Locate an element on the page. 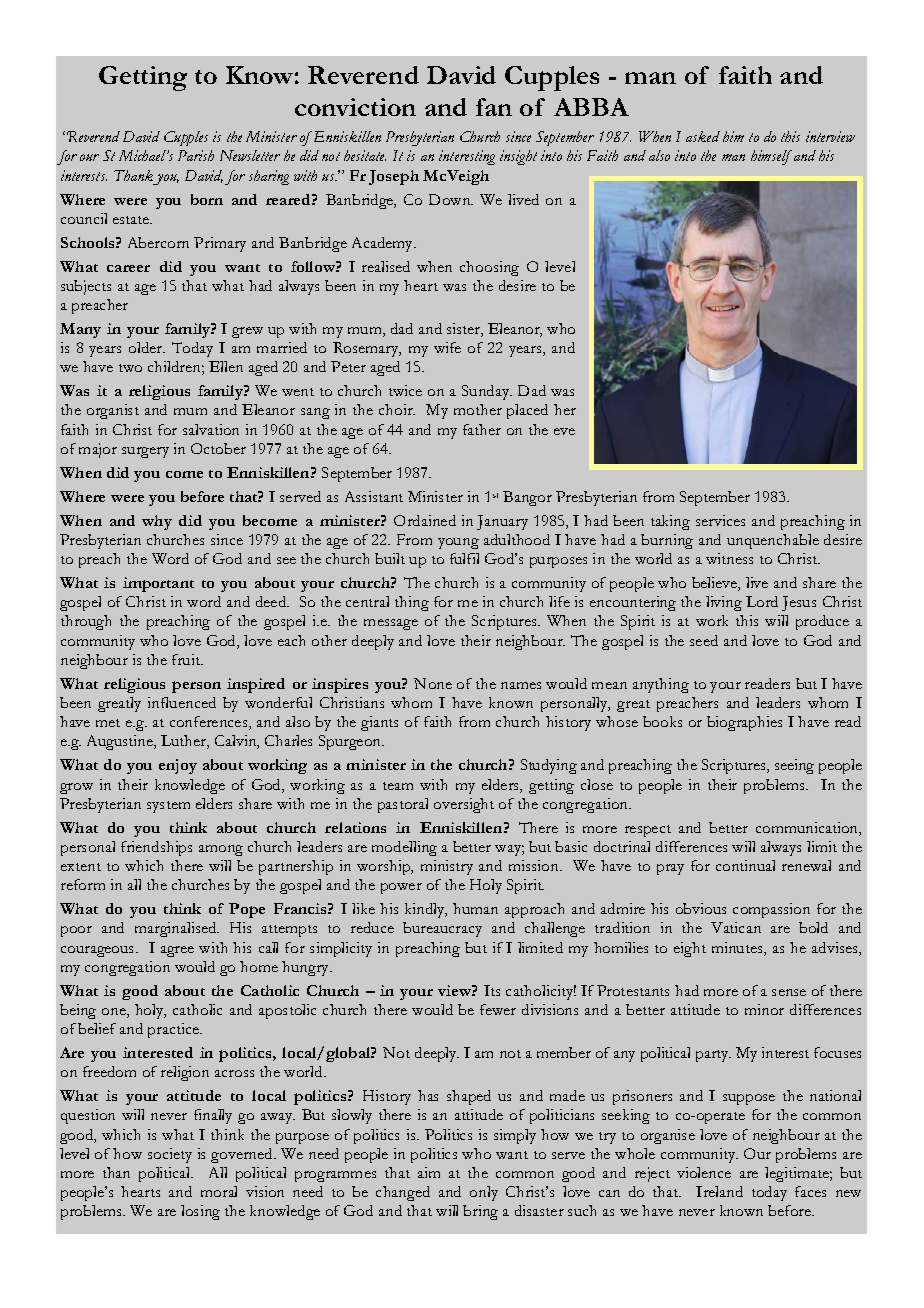 The height and width of the image is (1308, 924). Its is located at coordinates (492, 990).
